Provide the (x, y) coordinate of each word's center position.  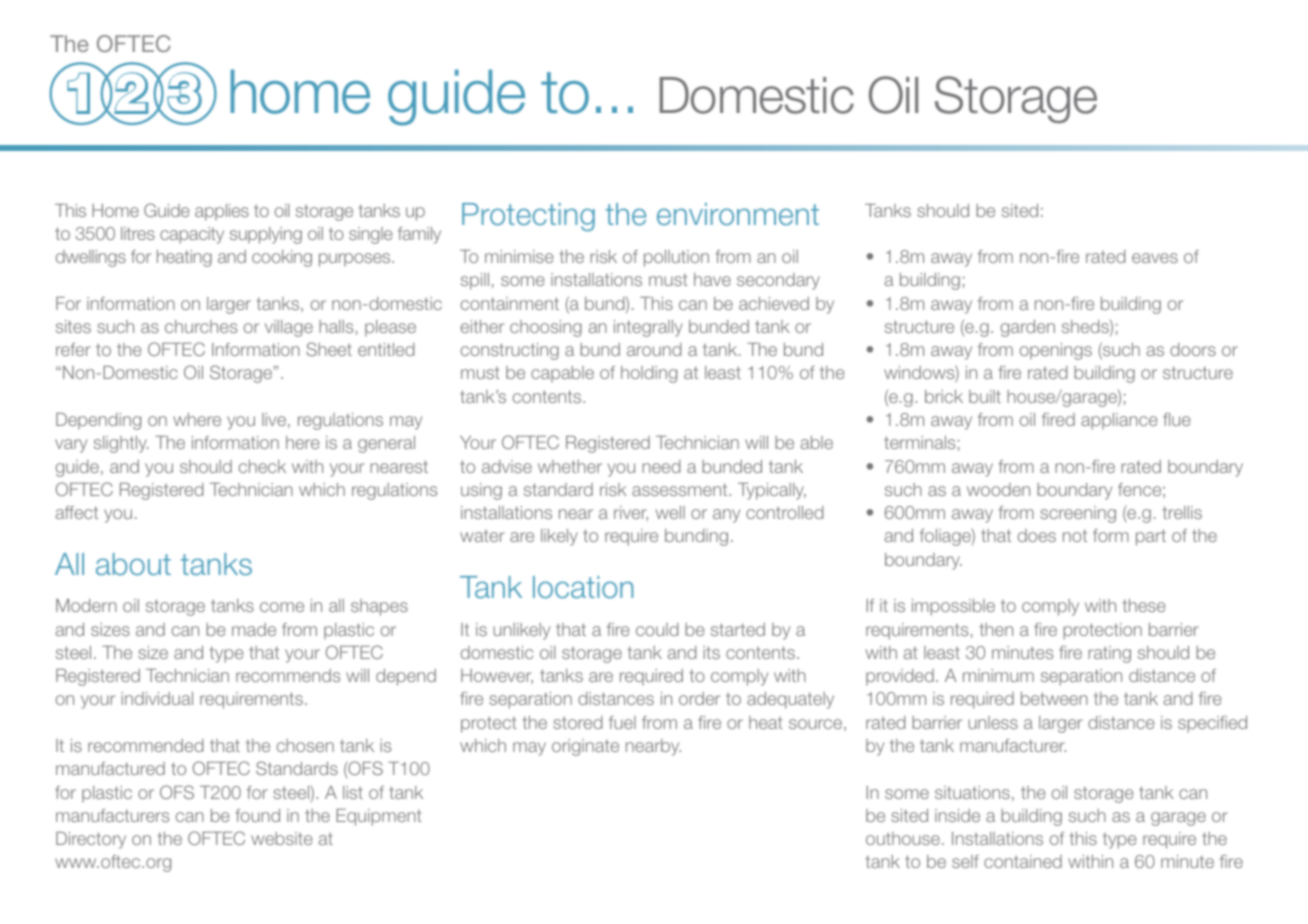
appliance (1119, 421)
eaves (1155, 258)
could (657, 629)
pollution (676, 258)
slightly (121, 444)
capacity (192, 235)
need (661, 466)
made (254, 629)
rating (1109, 654)
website (282, 838)
